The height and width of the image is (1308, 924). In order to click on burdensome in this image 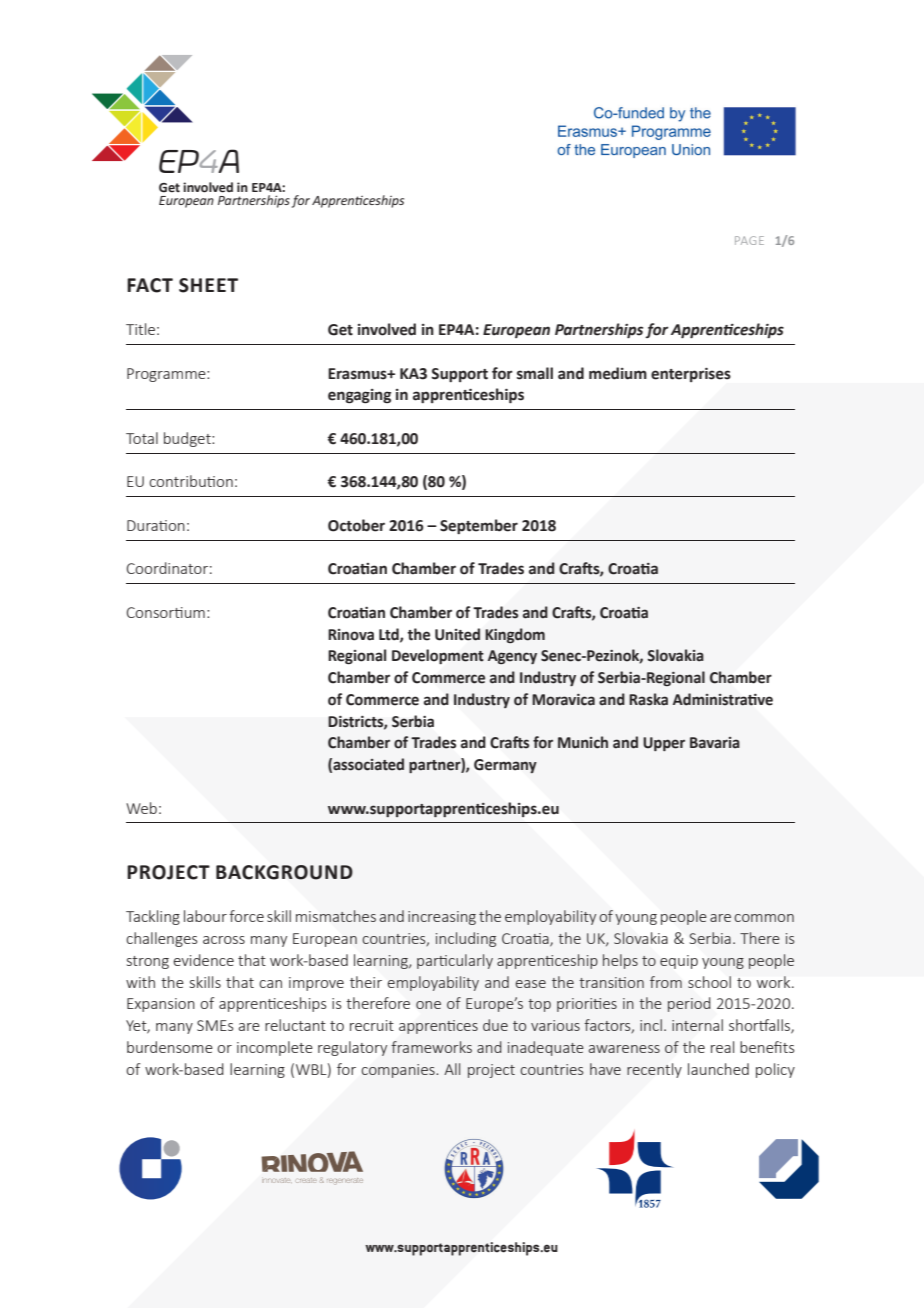, I will do `click(170, 1047)`.
